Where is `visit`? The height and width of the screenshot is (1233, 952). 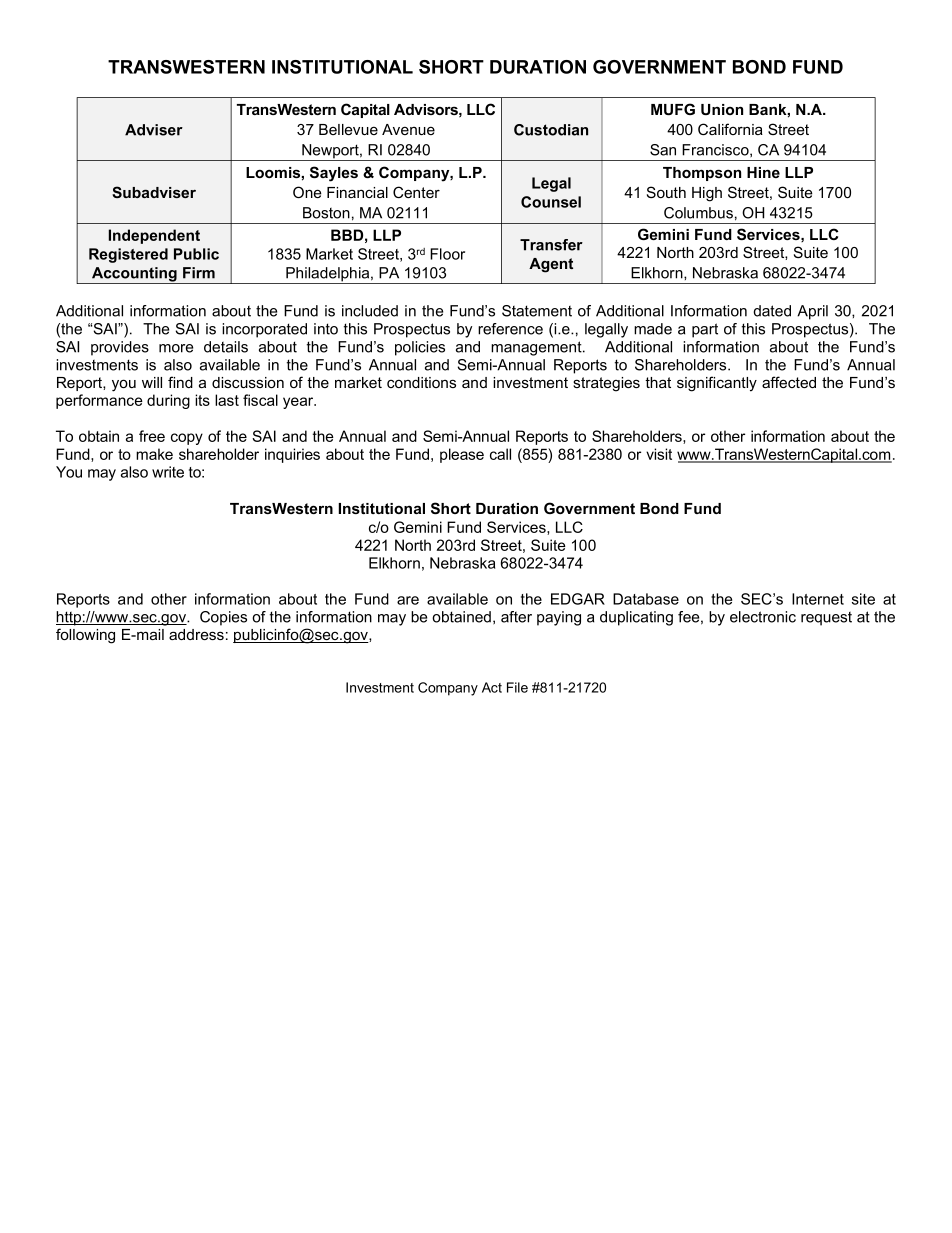
visit is located at coordinates (659, 454).
